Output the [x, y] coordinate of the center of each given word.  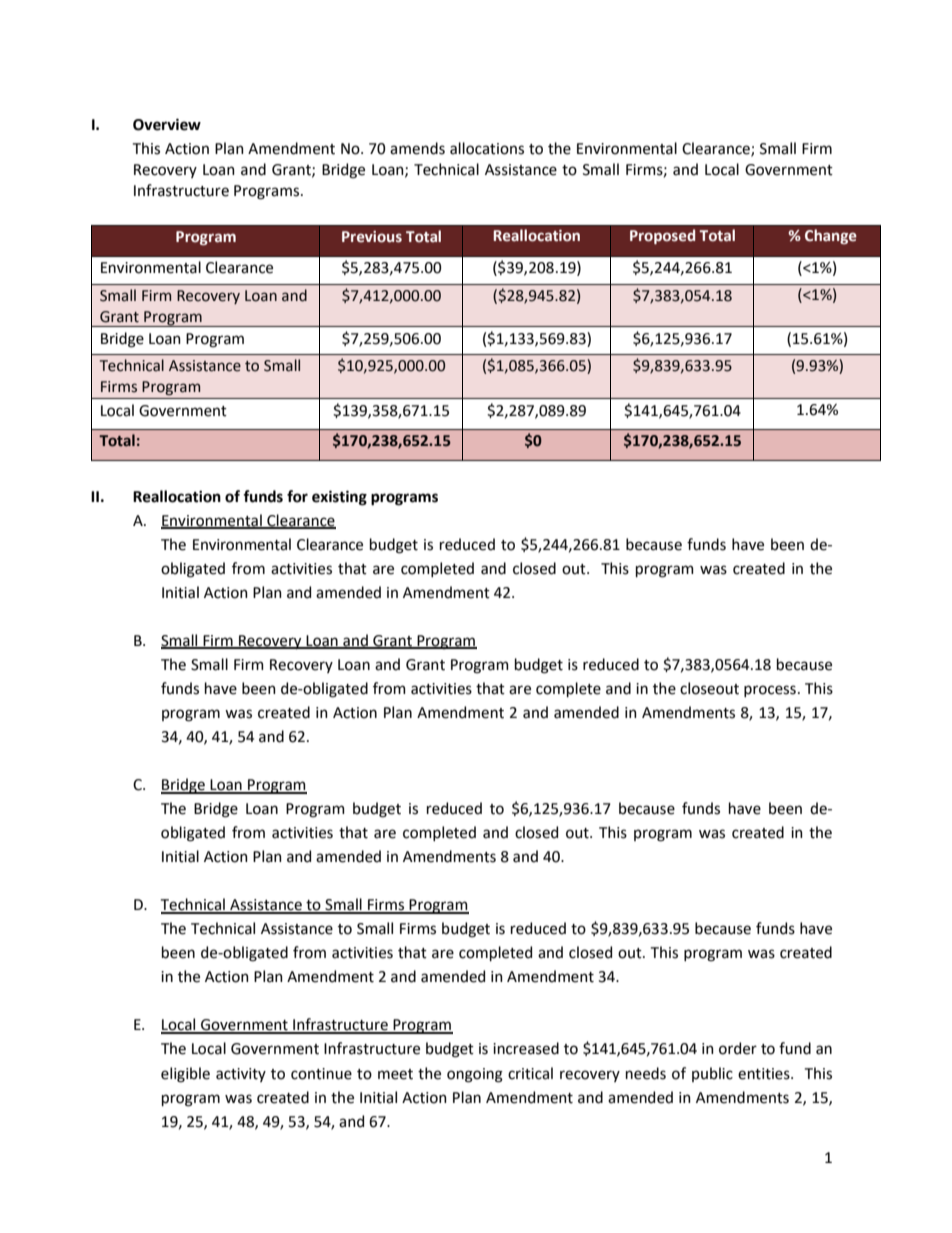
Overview [167, 124]
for [297, 496]
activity [241, 1075]
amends [417, 148]
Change [831, 236]
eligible [185, 1075]
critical [530, 1073]
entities [765, 1074]
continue [321, 1074]
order [738, 1048]
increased [526, 1048]
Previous [372, 237]
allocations [487, 148]
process [770, 691]
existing [339, 498]
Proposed [662, 236]
